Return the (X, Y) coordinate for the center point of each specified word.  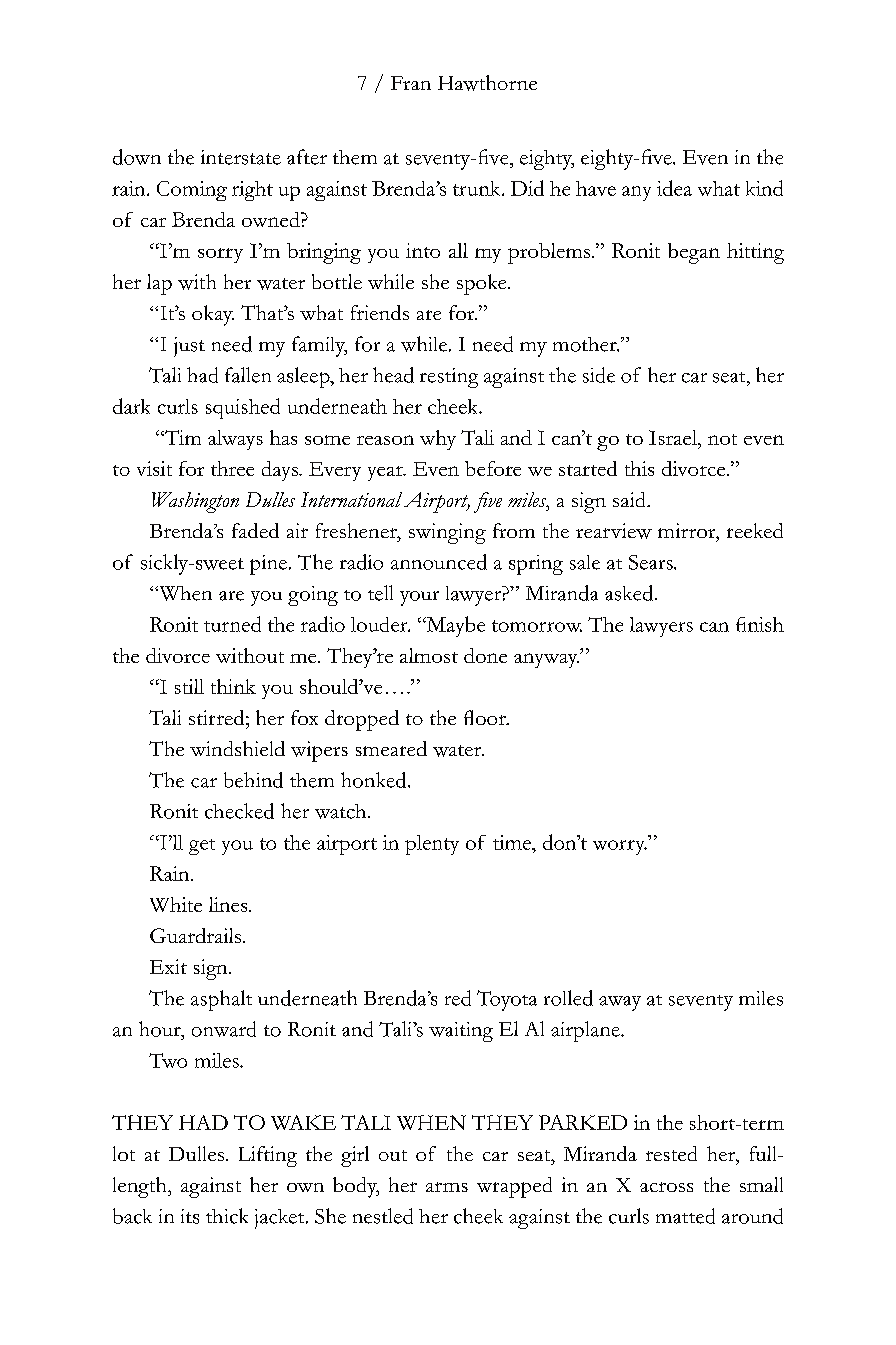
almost (429, 655)
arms (447, 1187)
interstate (241, 157)
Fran (411, 83)
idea (674, 188)
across (666, 1187)
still (189, 686)
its (190, 1216)
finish (760, 624)
